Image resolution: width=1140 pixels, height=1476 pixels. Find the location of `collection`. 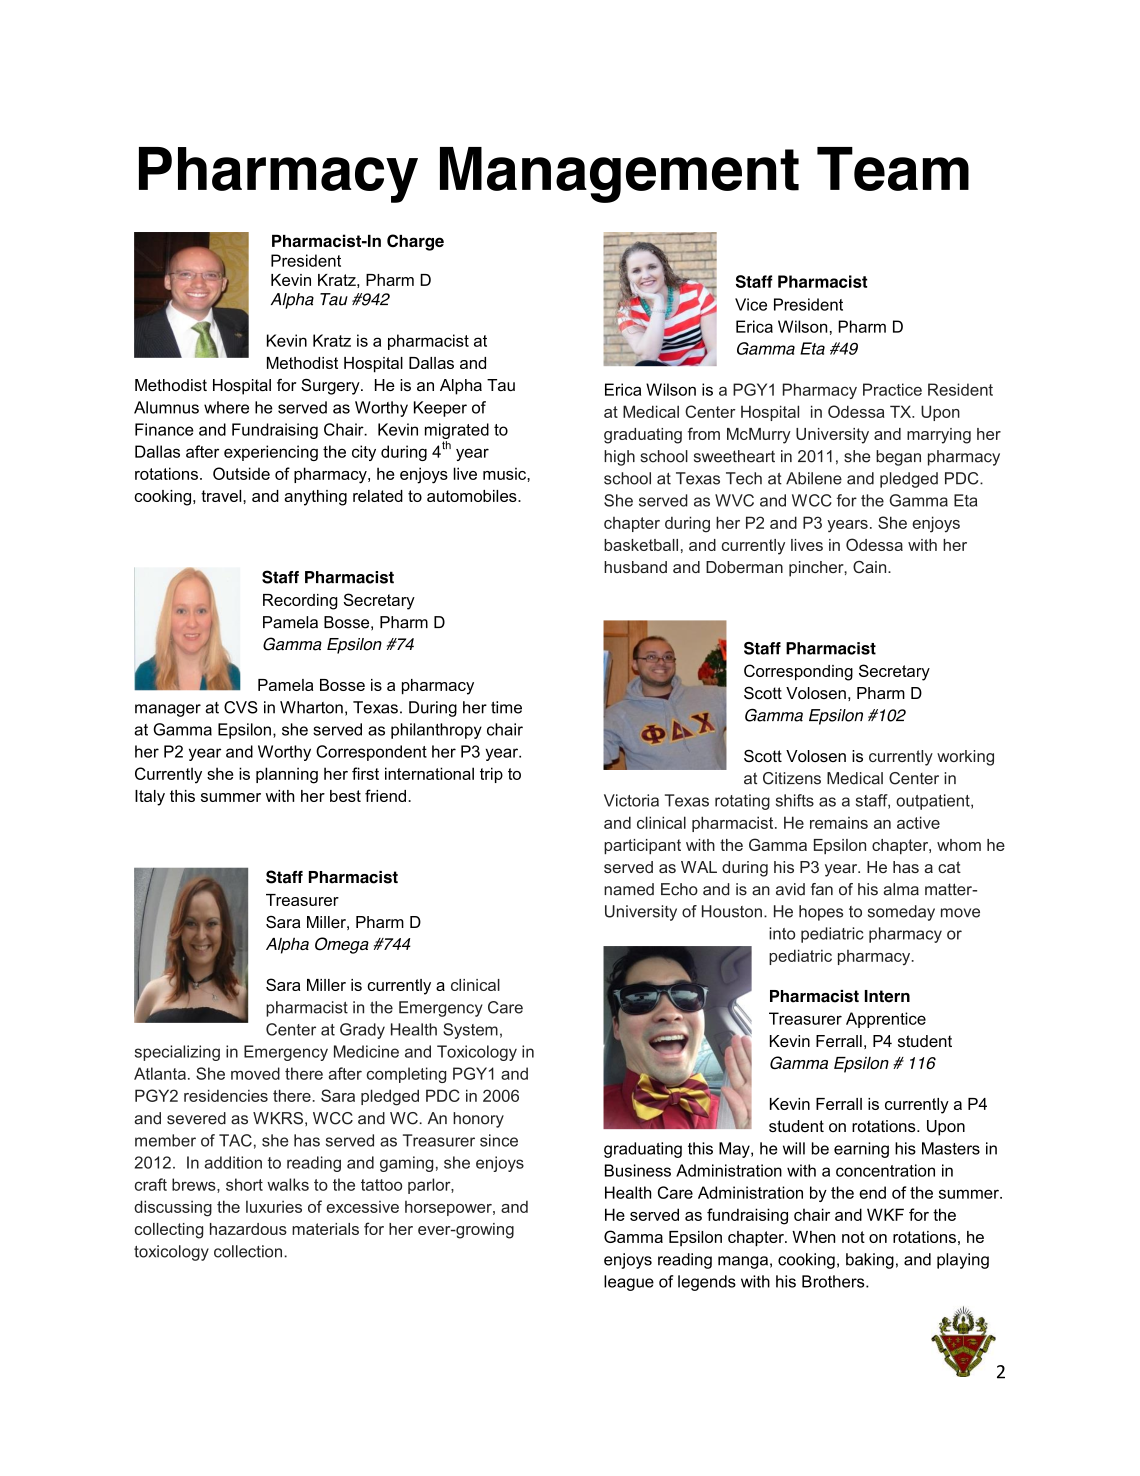

collection is located at coordinates (249, 1251).
